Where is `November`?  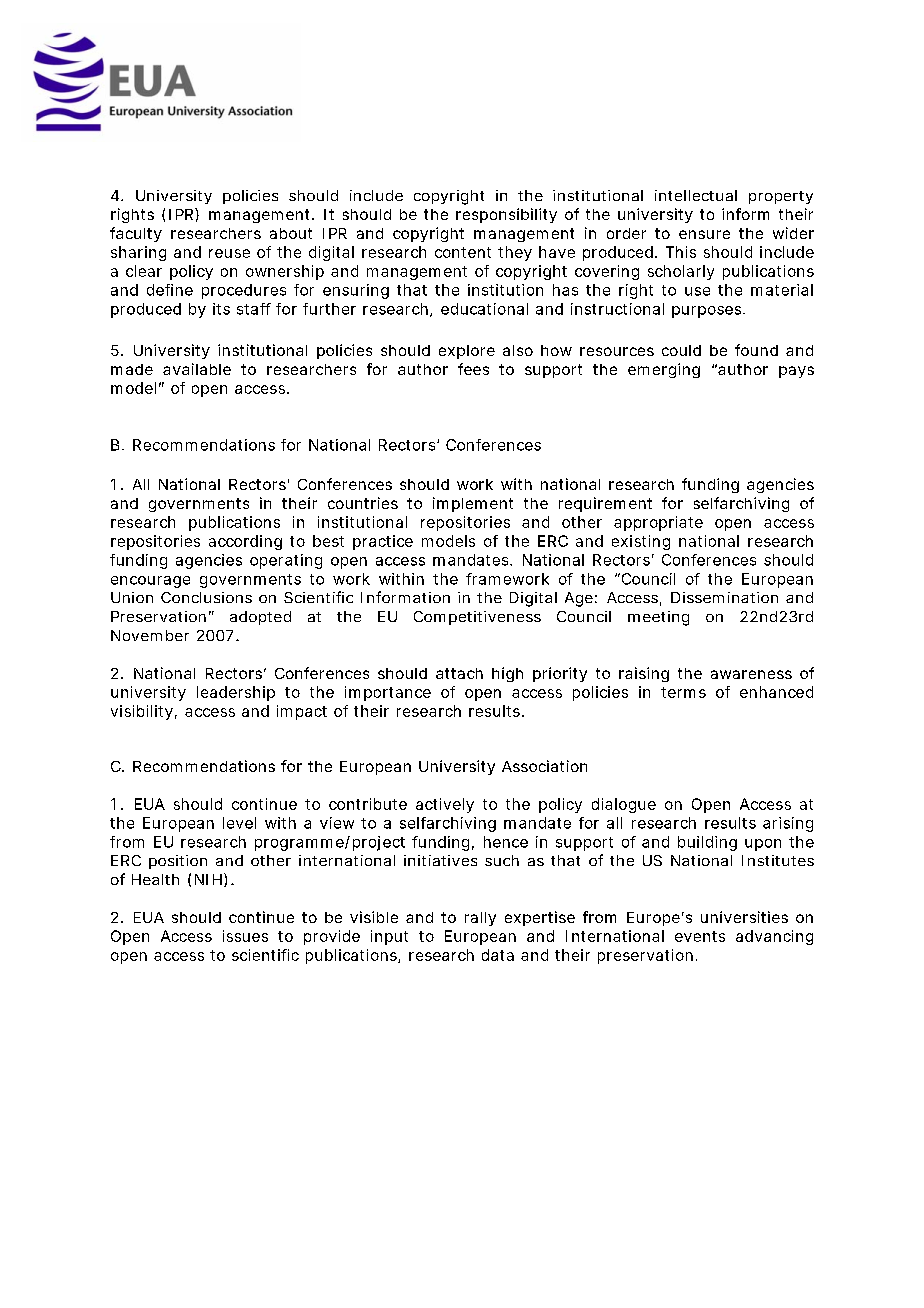
November is located at coordinates (150, 635).
